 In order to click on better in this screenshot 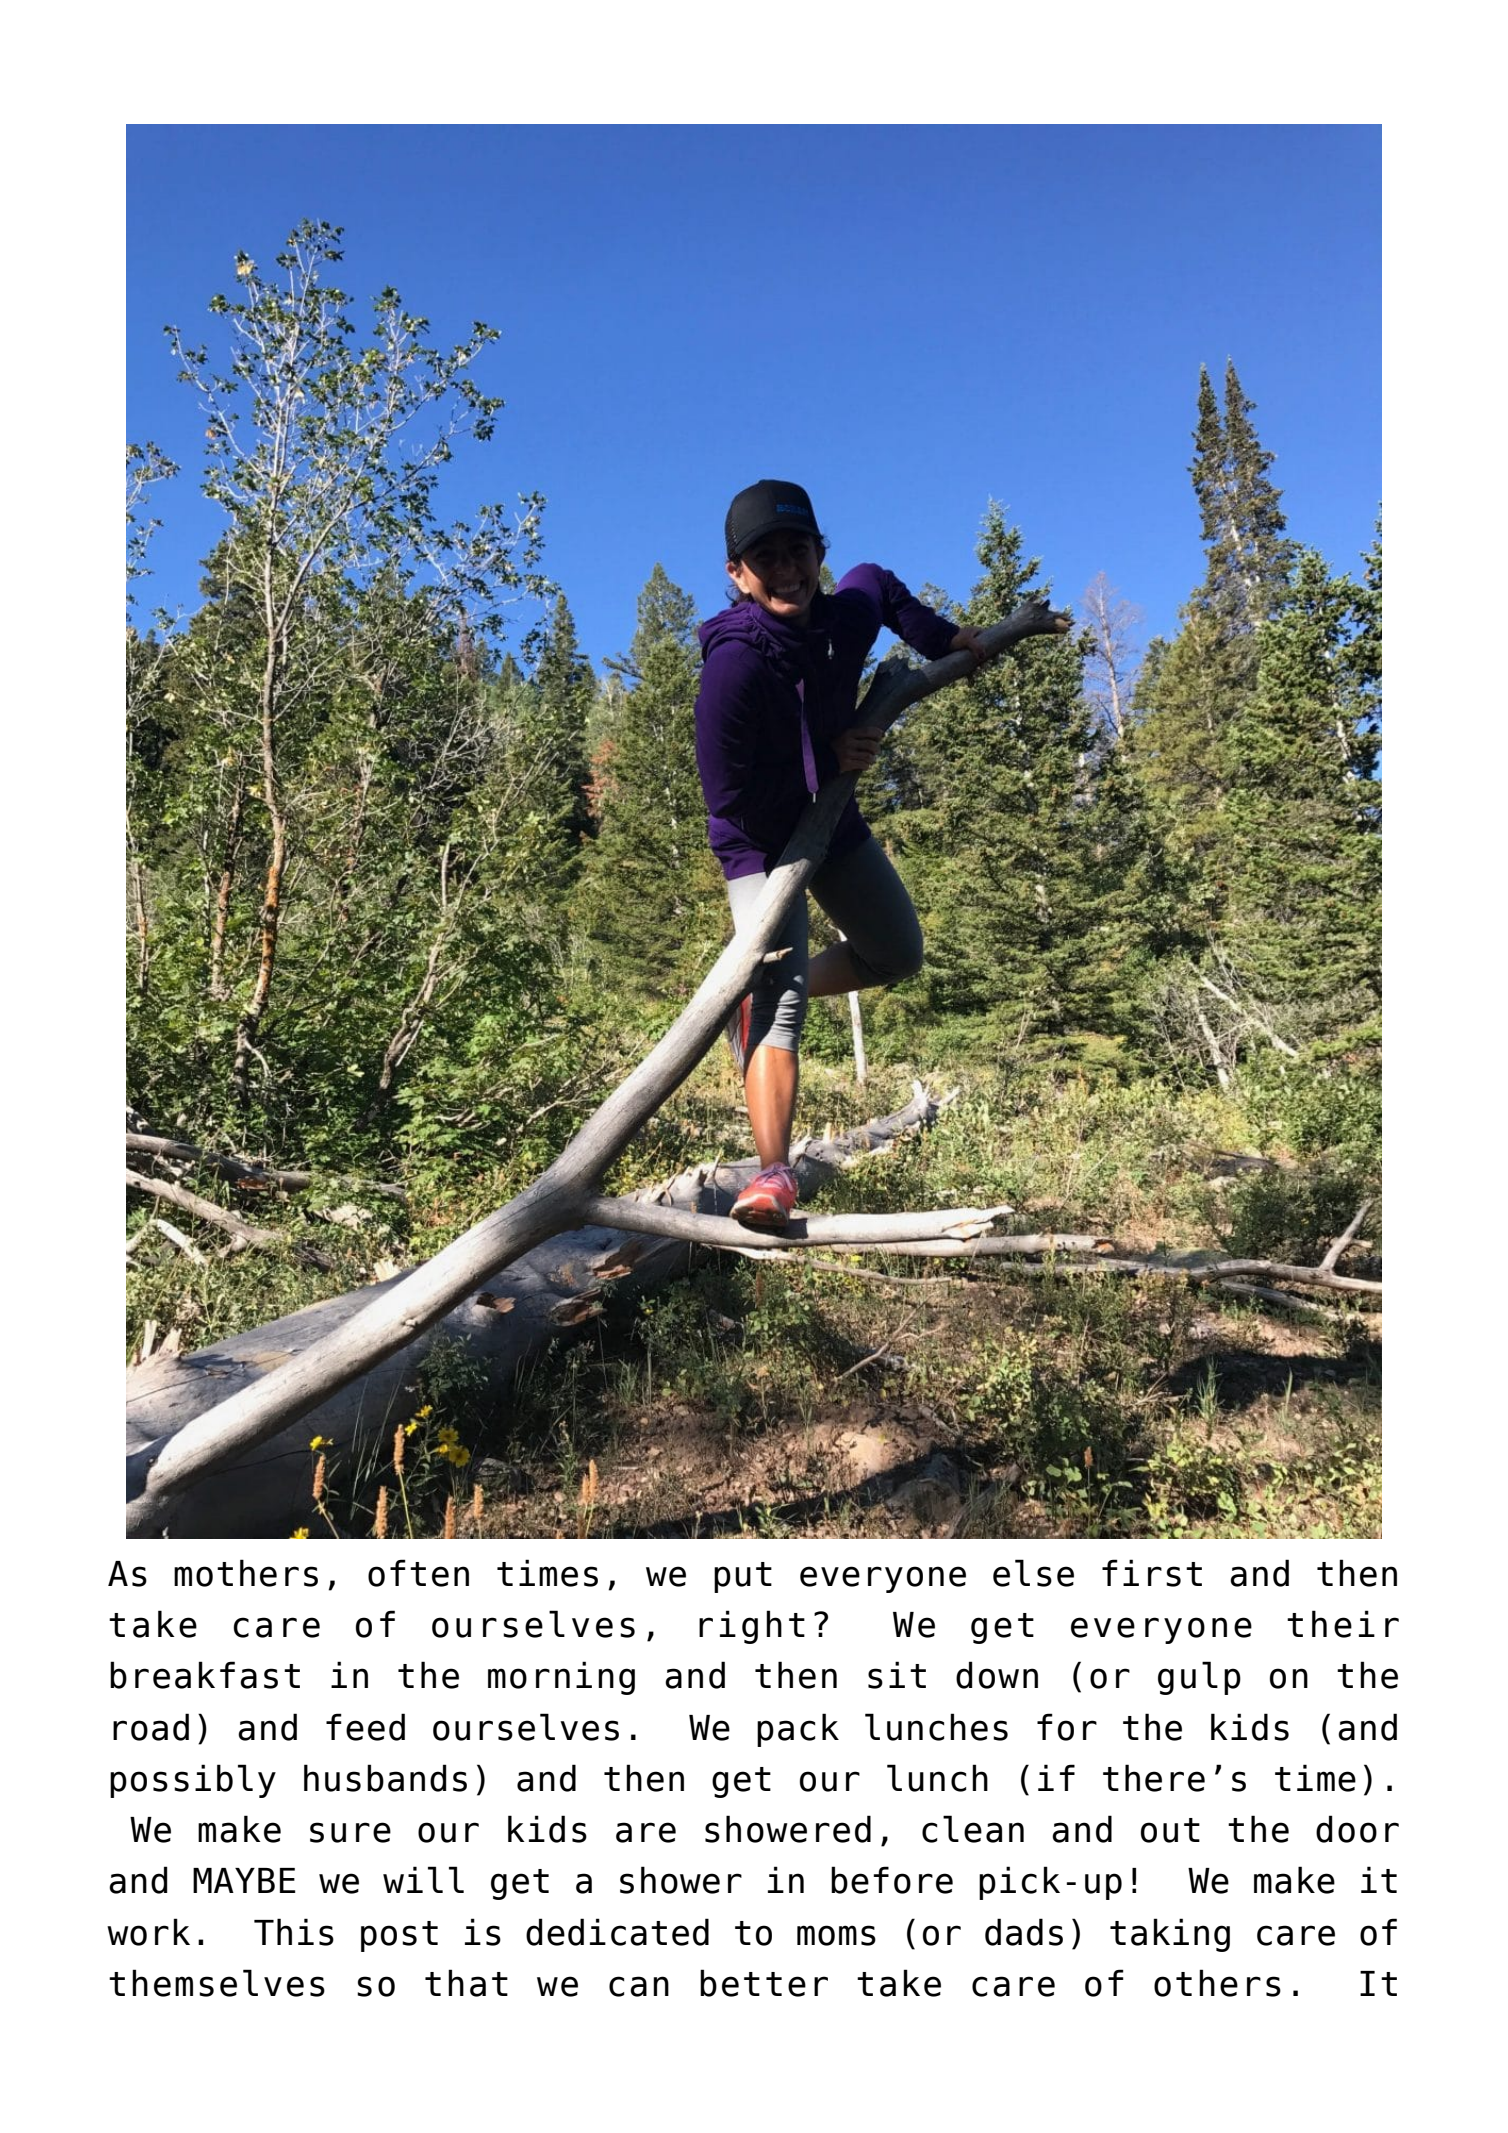, I will do `click(764, 1983)`.
